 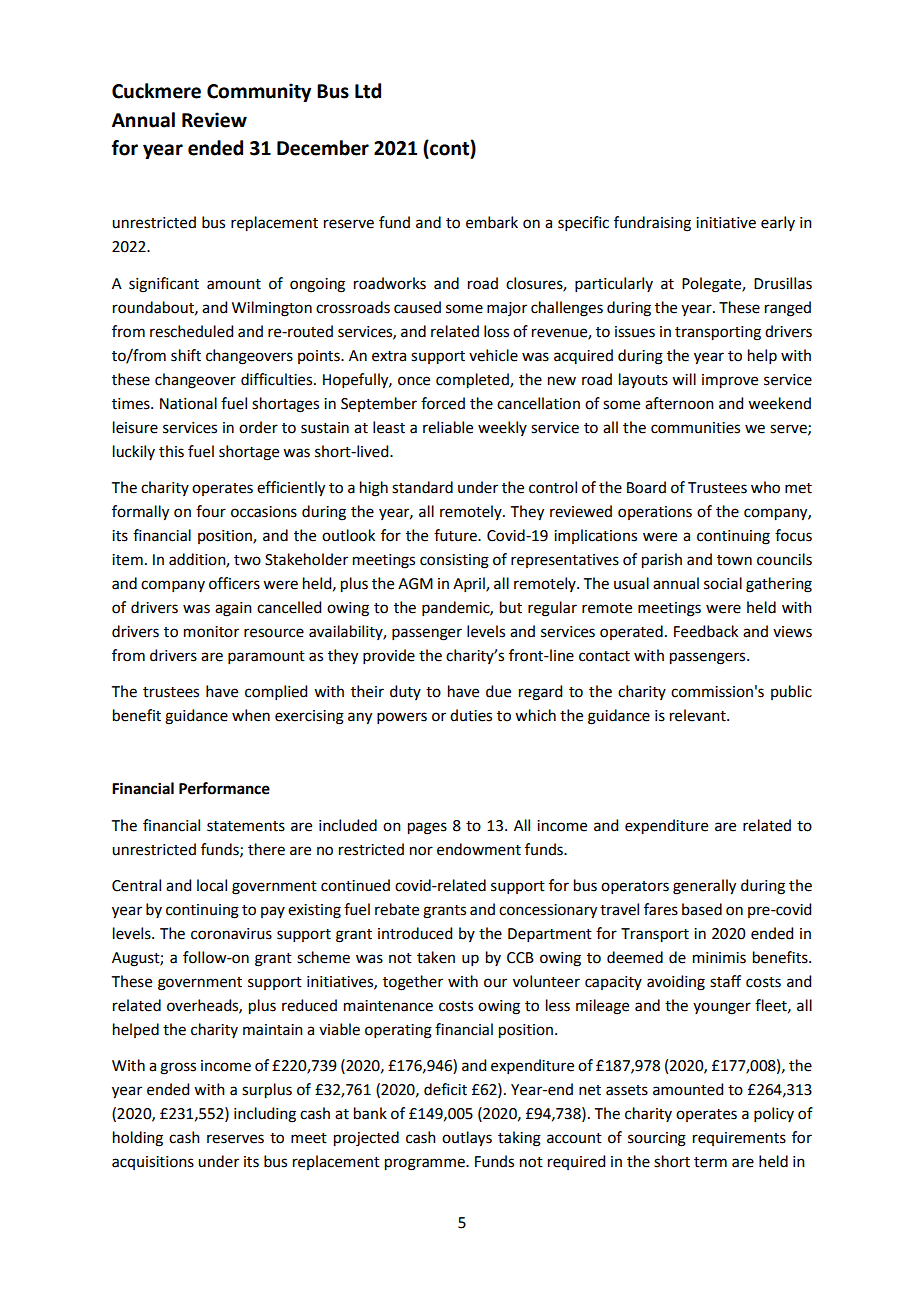 I want to click on including, so click(x=265, y=1115).
